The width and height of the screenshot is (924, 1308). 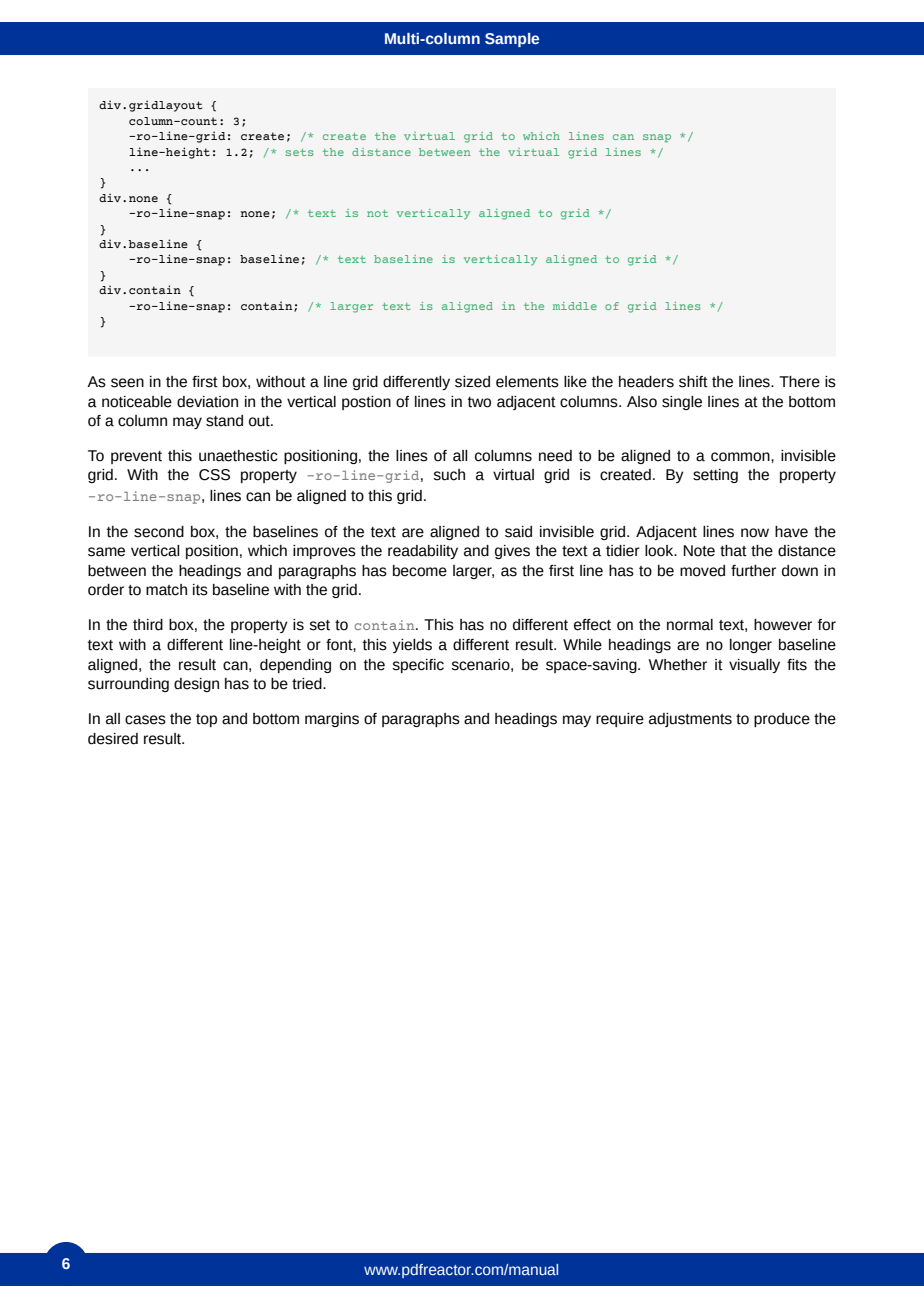 What do you see at coordinates (300, 152) in the screenshot?
I see `sets` at bounding box center [300, 152].
